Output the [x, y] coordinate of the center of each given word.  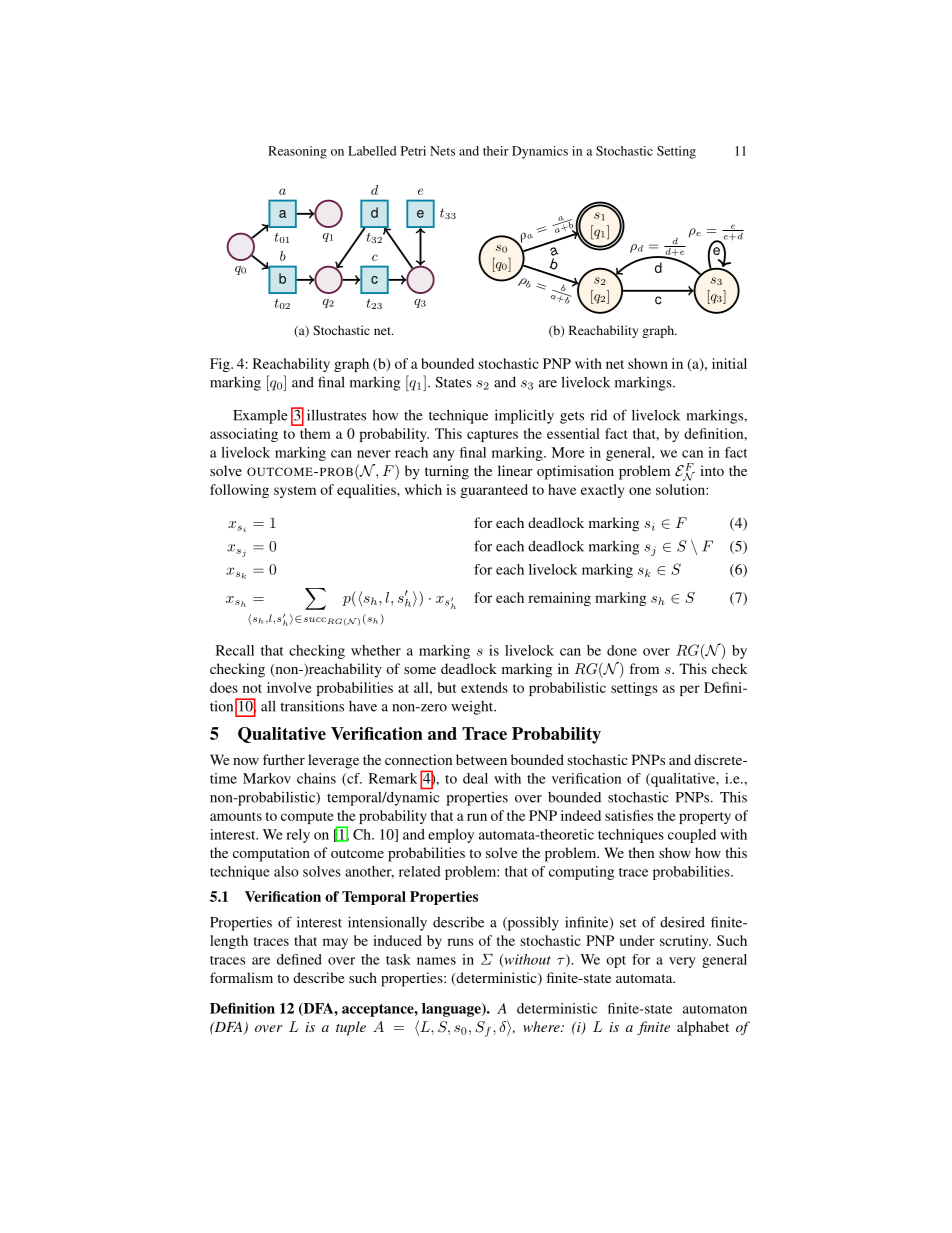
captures [492, 436]
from [644, 668]
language [452, 1010]
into [712, 470]
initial [729, 363]
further [284, 759]
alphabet [703, 1028]
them [315, 433]
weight [473, 708]
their [496, 151]
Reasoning [297, 152]
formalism [241, 977]
